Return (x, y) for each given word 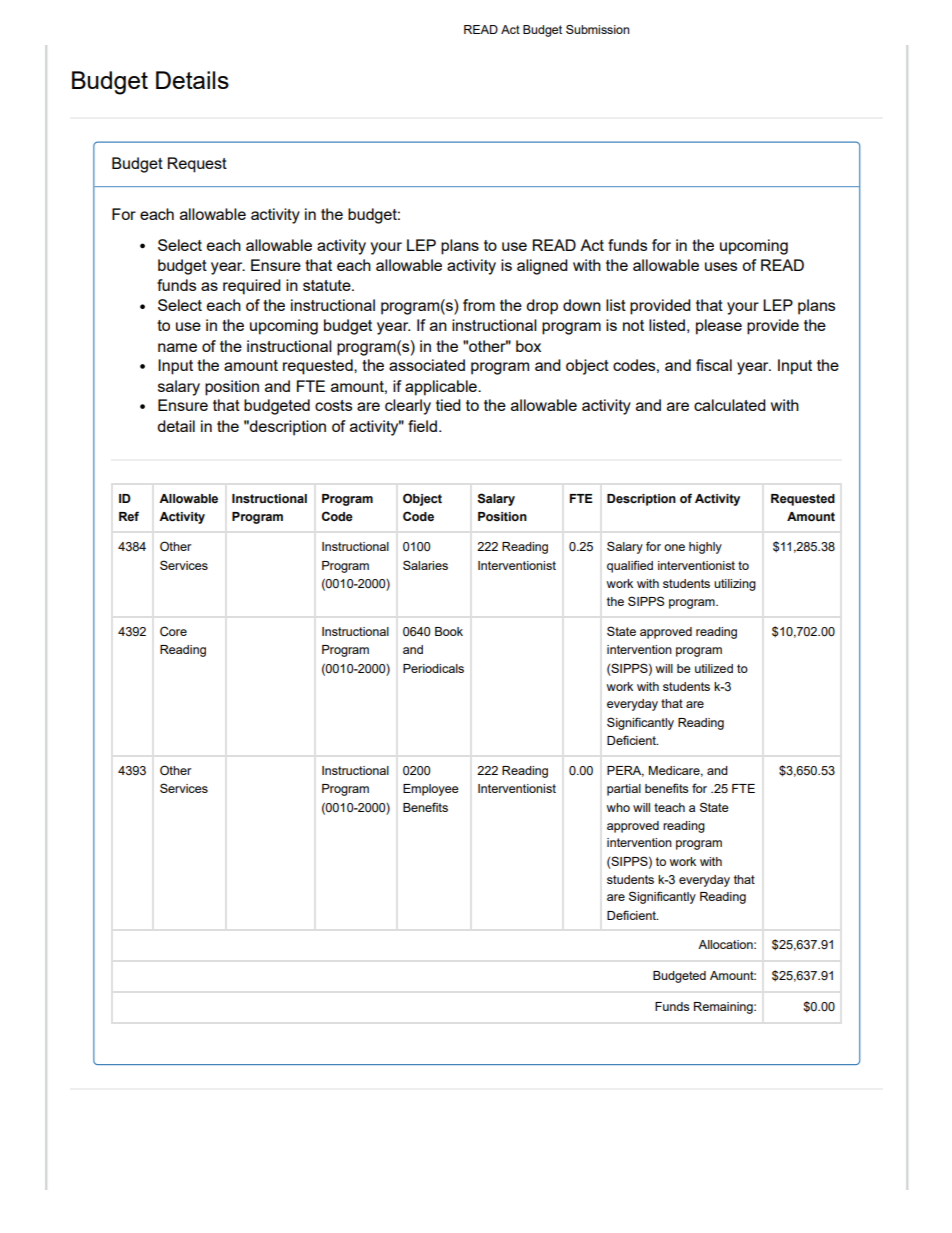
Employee (431, 790)
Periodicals (433, 668)
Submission (597, 29)
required (252, 287)
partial (624, 790)
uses (721, 266)
